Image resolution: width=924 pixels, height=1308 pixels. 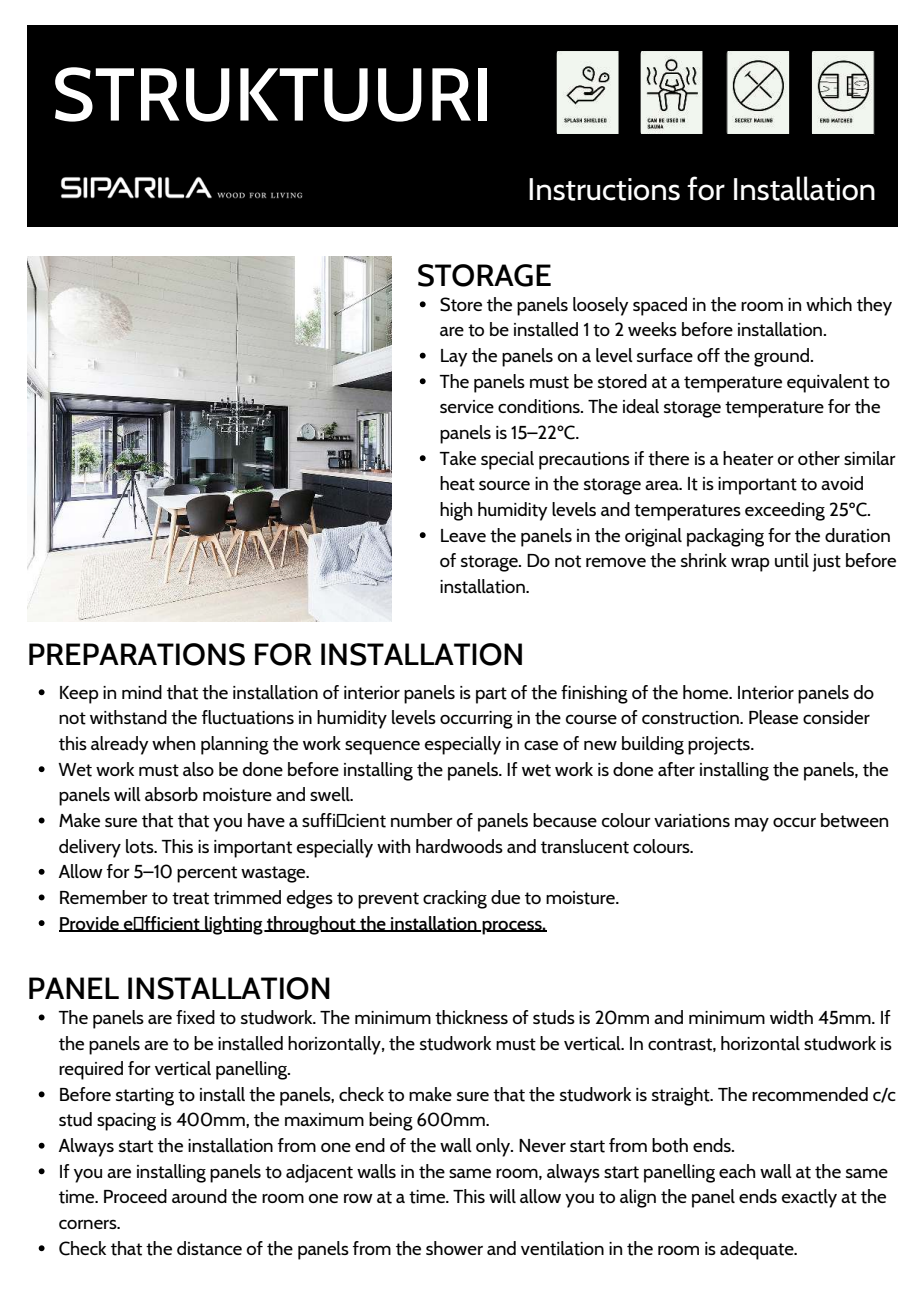 I want to click on Lay, so click(x=454, y=358).
